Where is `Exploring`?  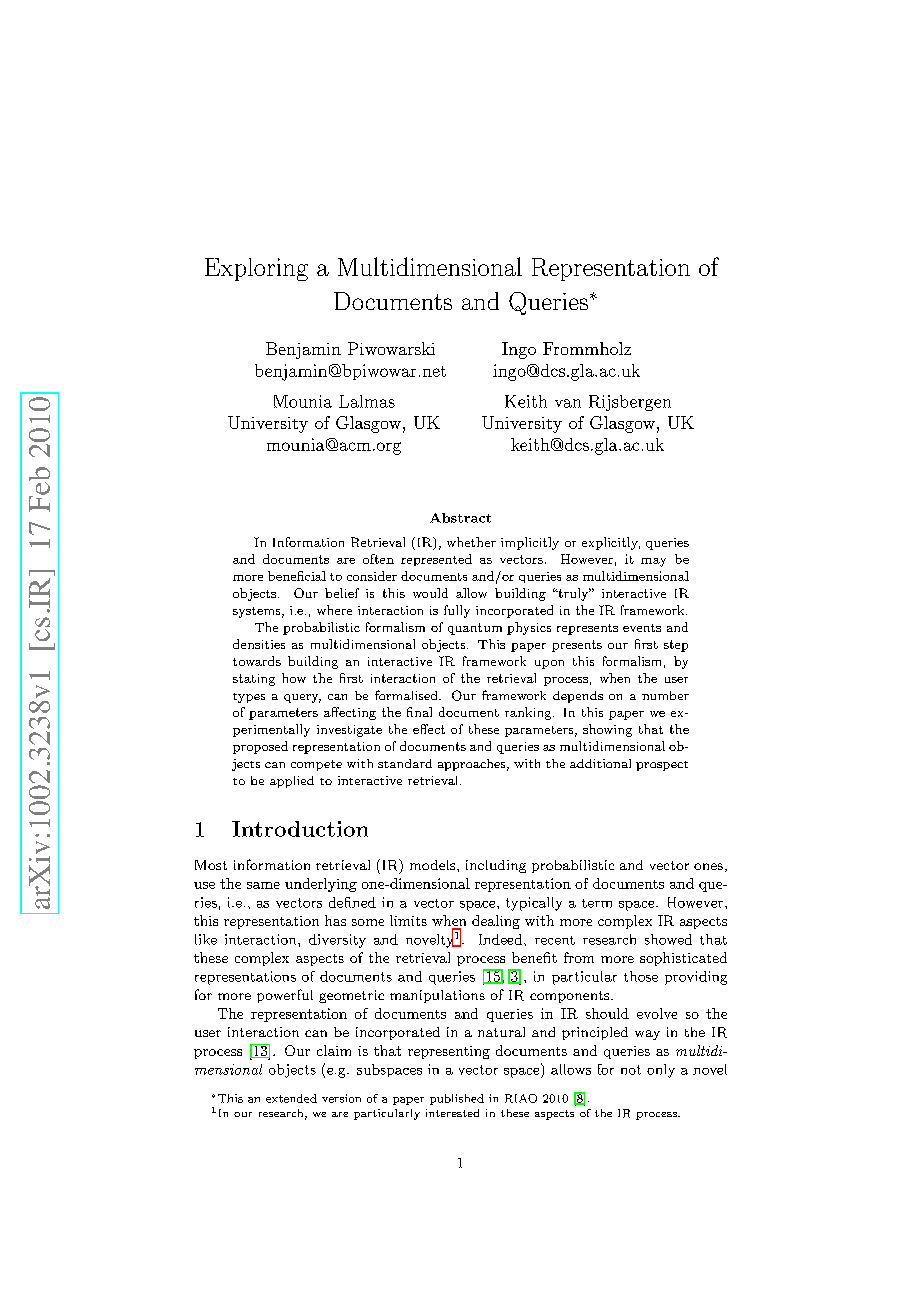
Exploring is located at coordinates (256, 269).
